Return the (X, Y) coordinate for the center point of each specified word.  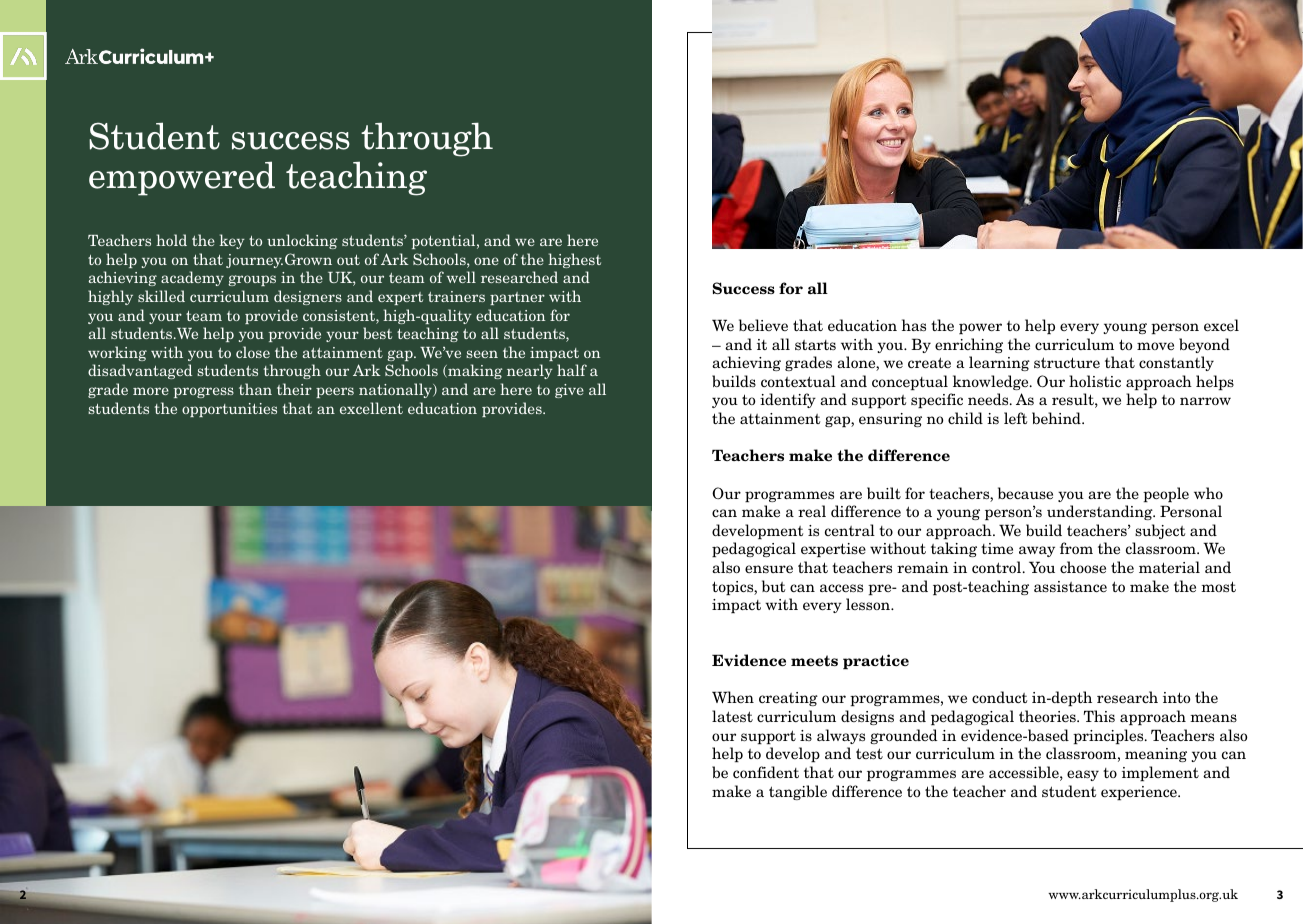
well (461, 277)
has (914, 325)
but (773, 586)
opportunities (229, 410)
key (232, 241)
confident (766, 772)
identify (788, 400)
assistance (1070, 587)
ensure (769, 569)
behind (1057, 418)
